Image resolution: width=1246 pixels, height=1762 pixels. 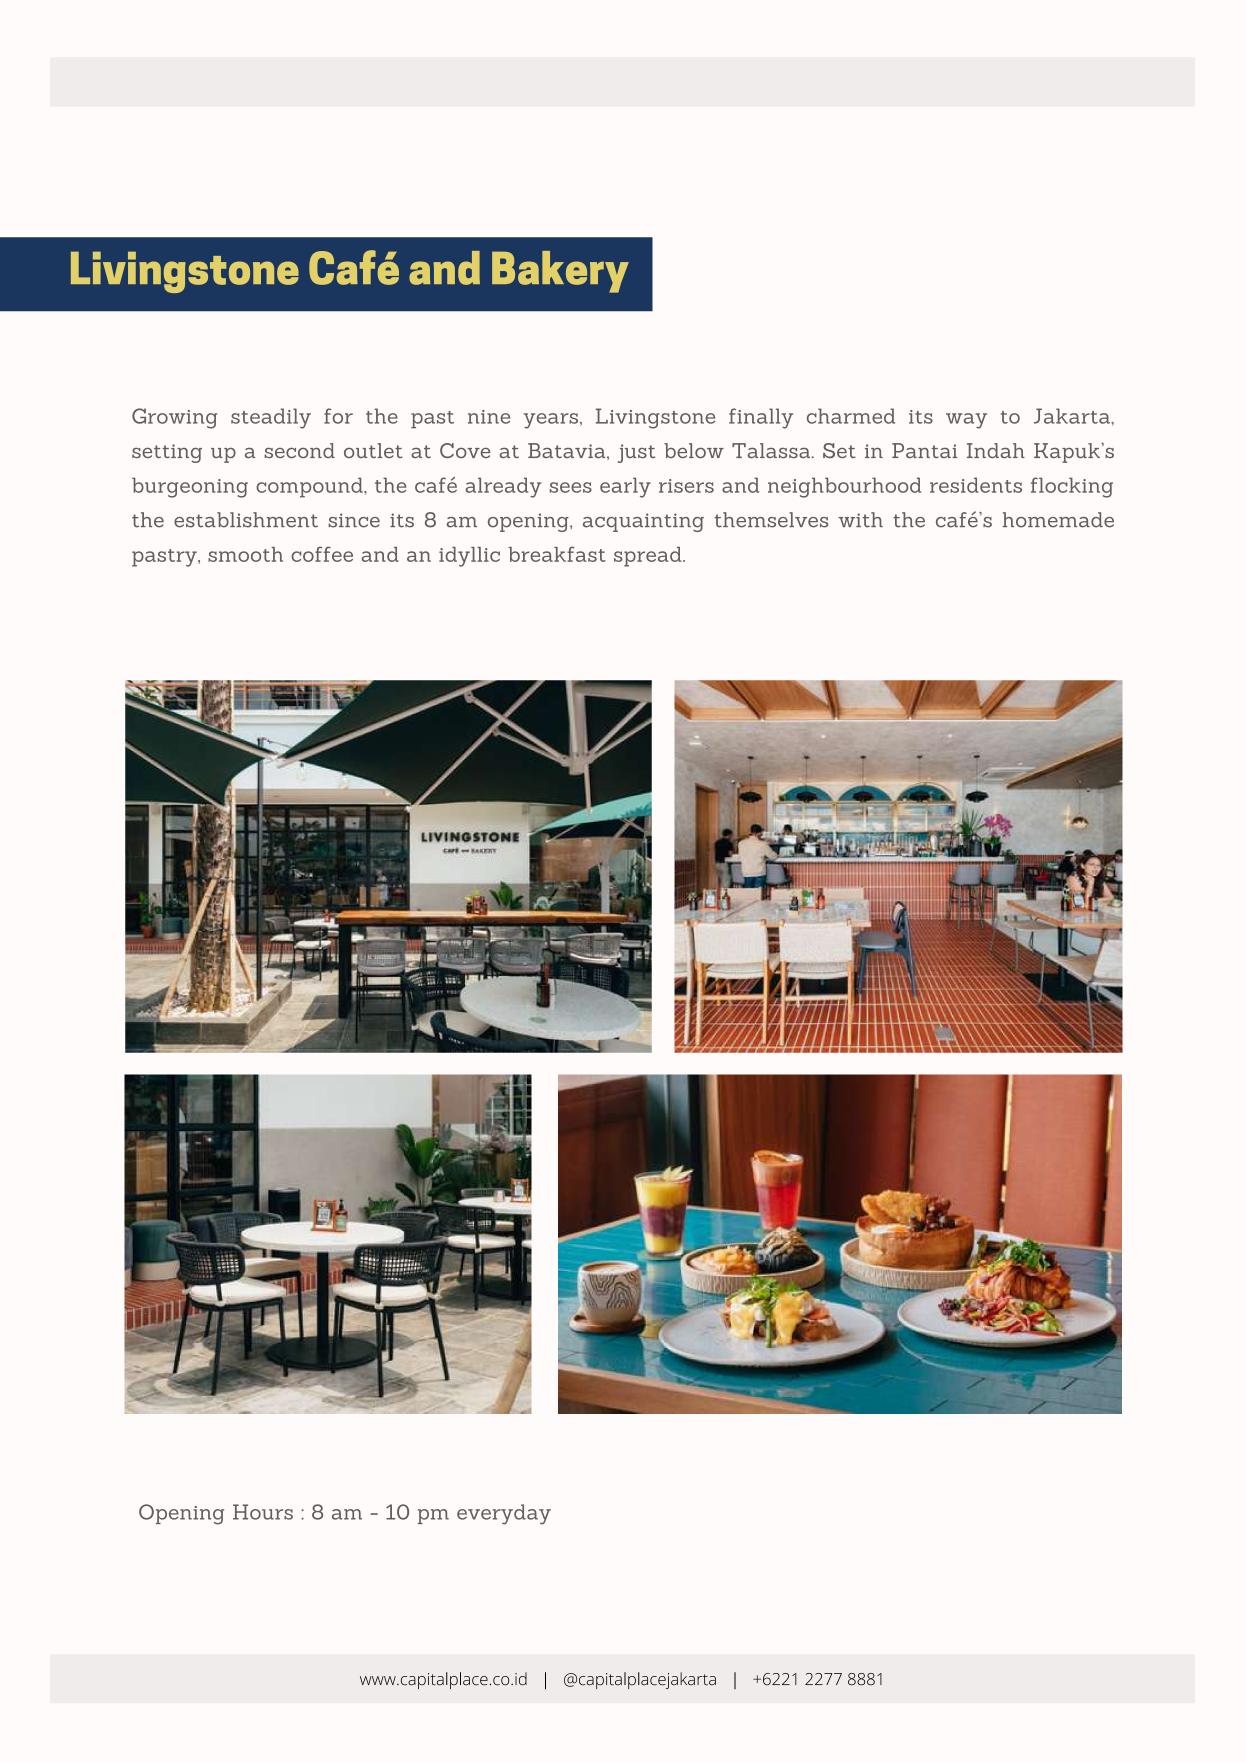 I want to click on steadily, so click(x=271, y=418).
